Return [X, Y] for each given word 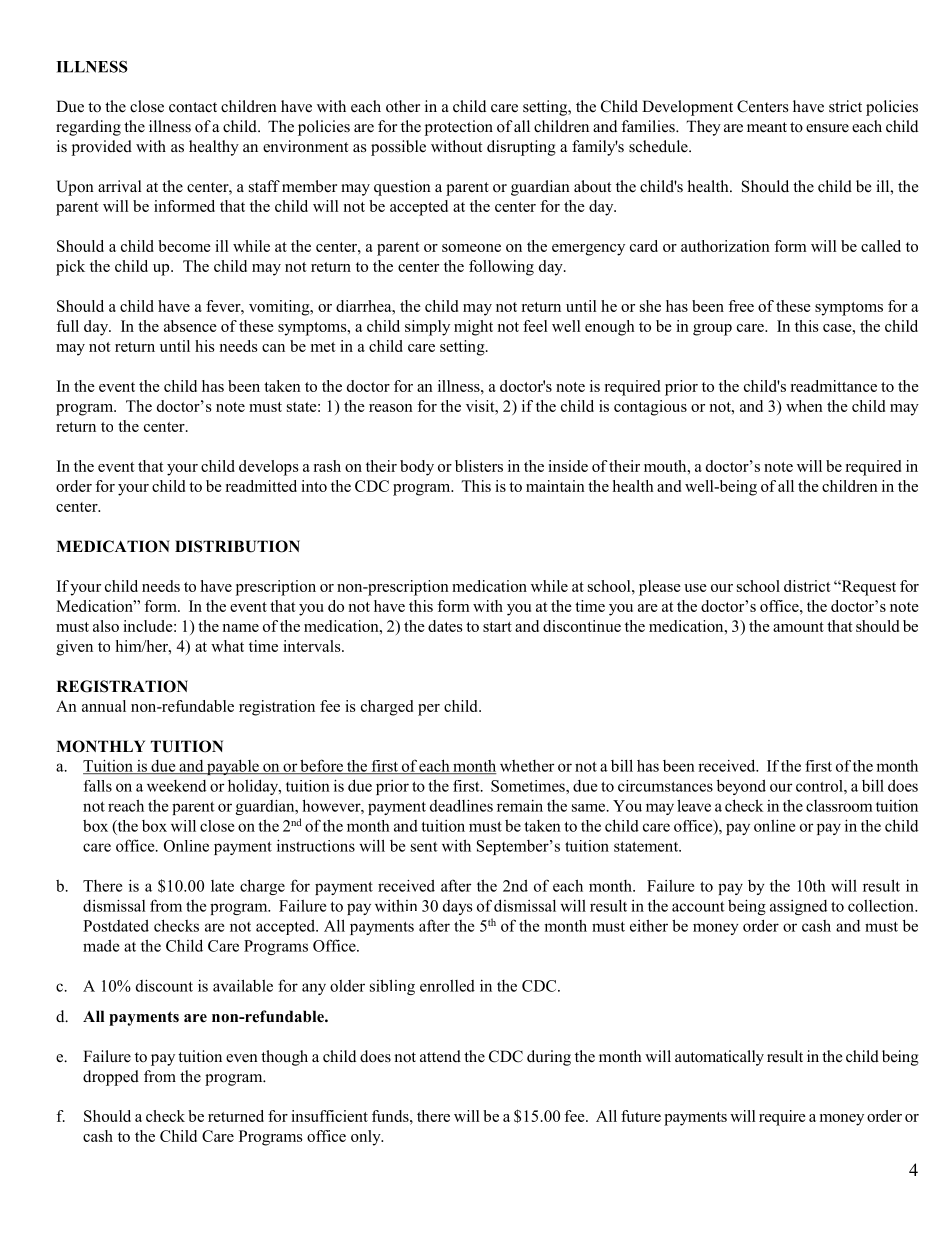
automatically [719, 1058]
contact [193, 107]
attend [440, 1056]
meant [767, 127]
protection [459, 128]
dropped [111, 1078]
